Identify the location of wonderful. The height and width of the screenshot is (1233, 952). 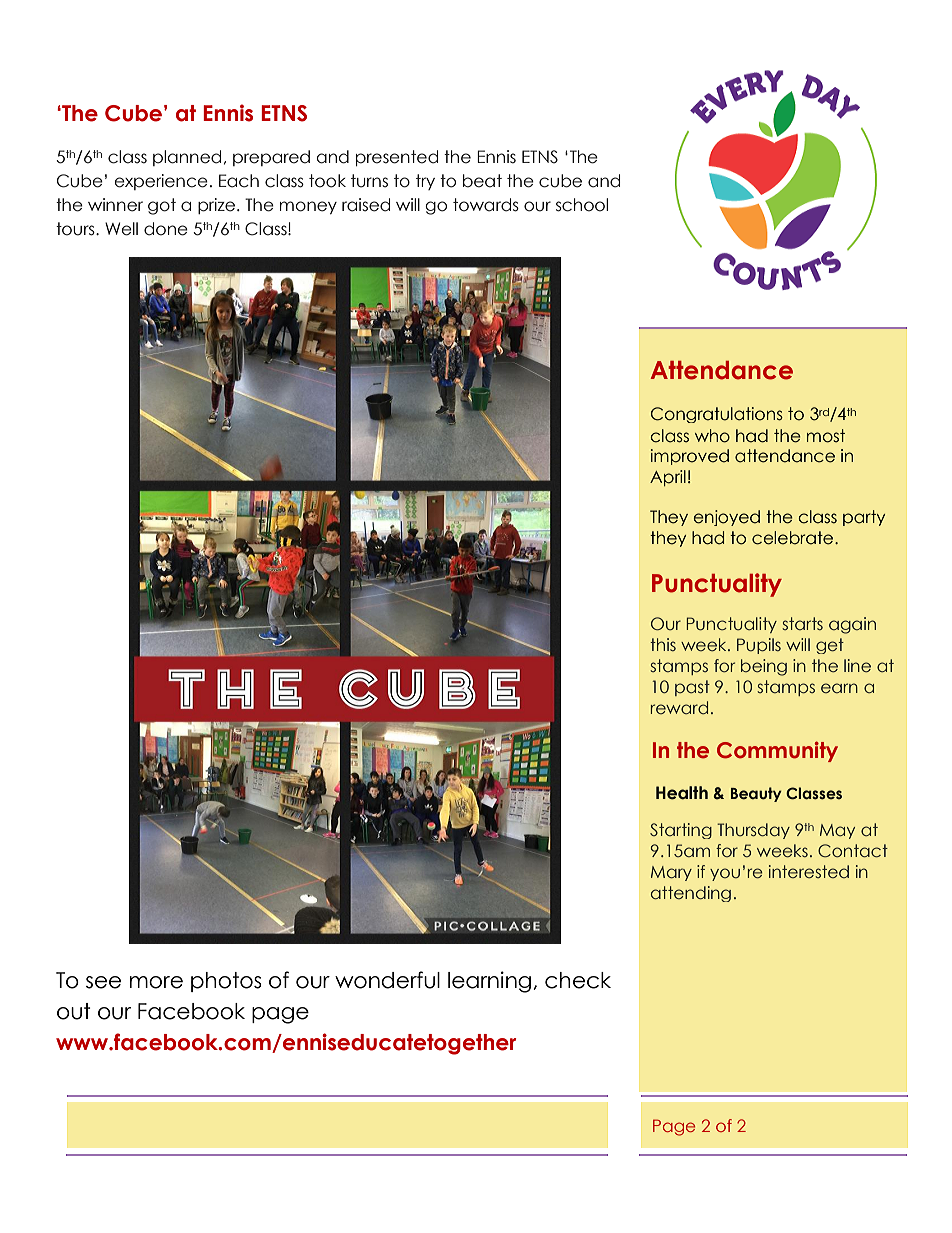
(387, 980).
